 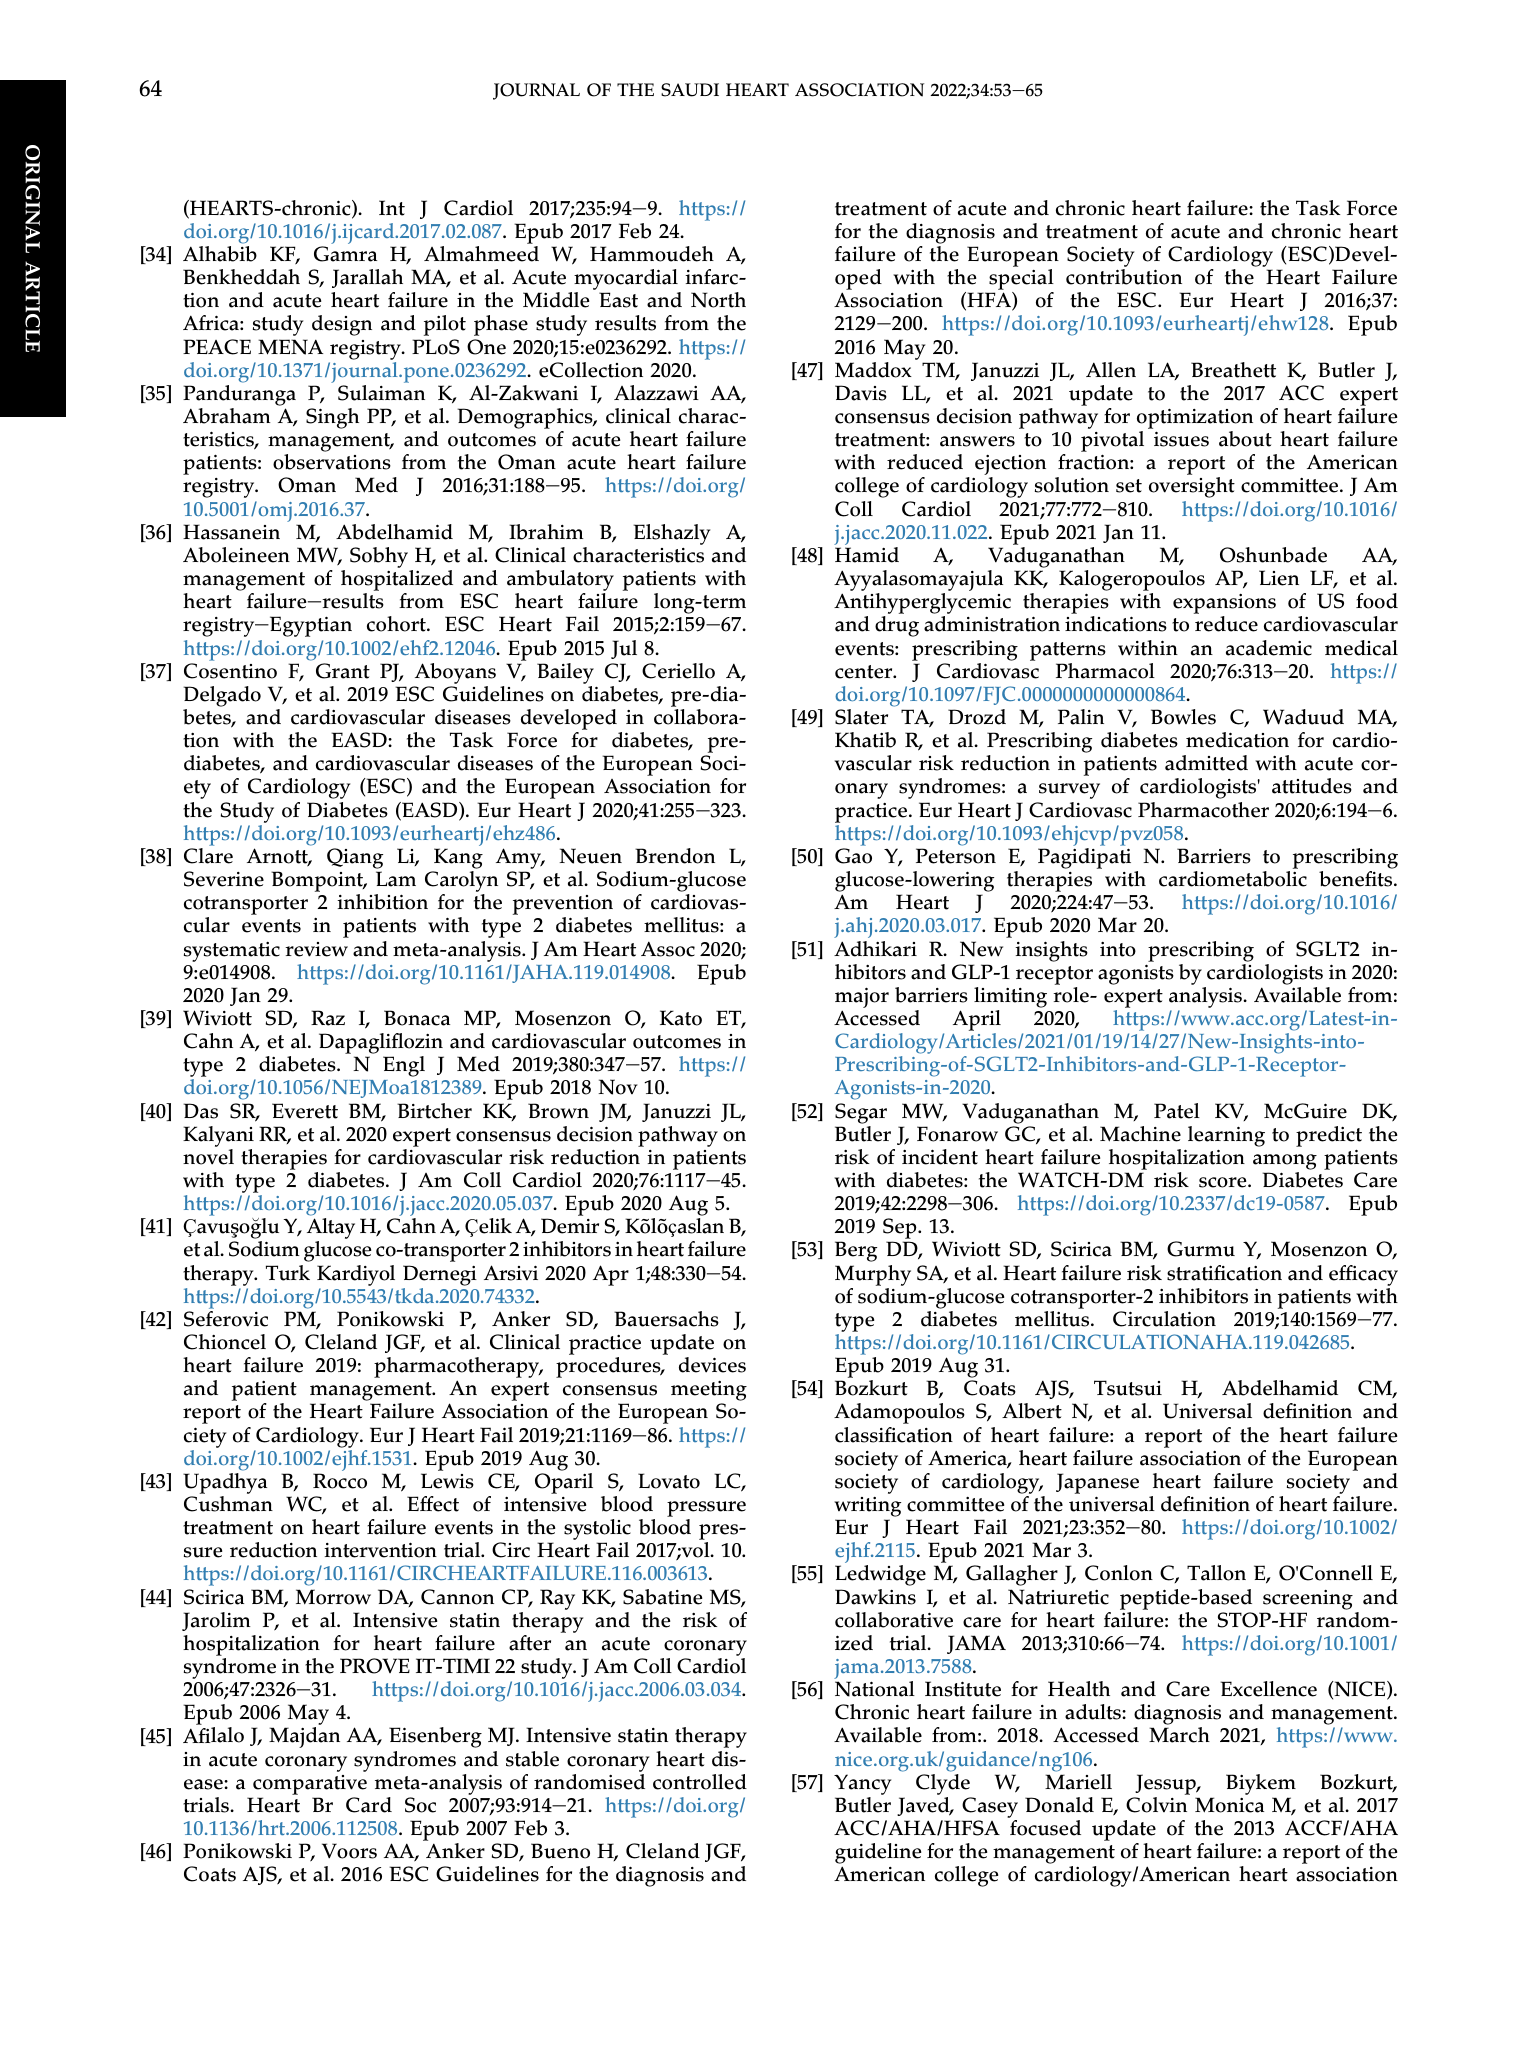 What do you see at coordinates (1128, 1388) in the screenshot?
I see `Tsutsui` at bounding box center [1128, 1388].
